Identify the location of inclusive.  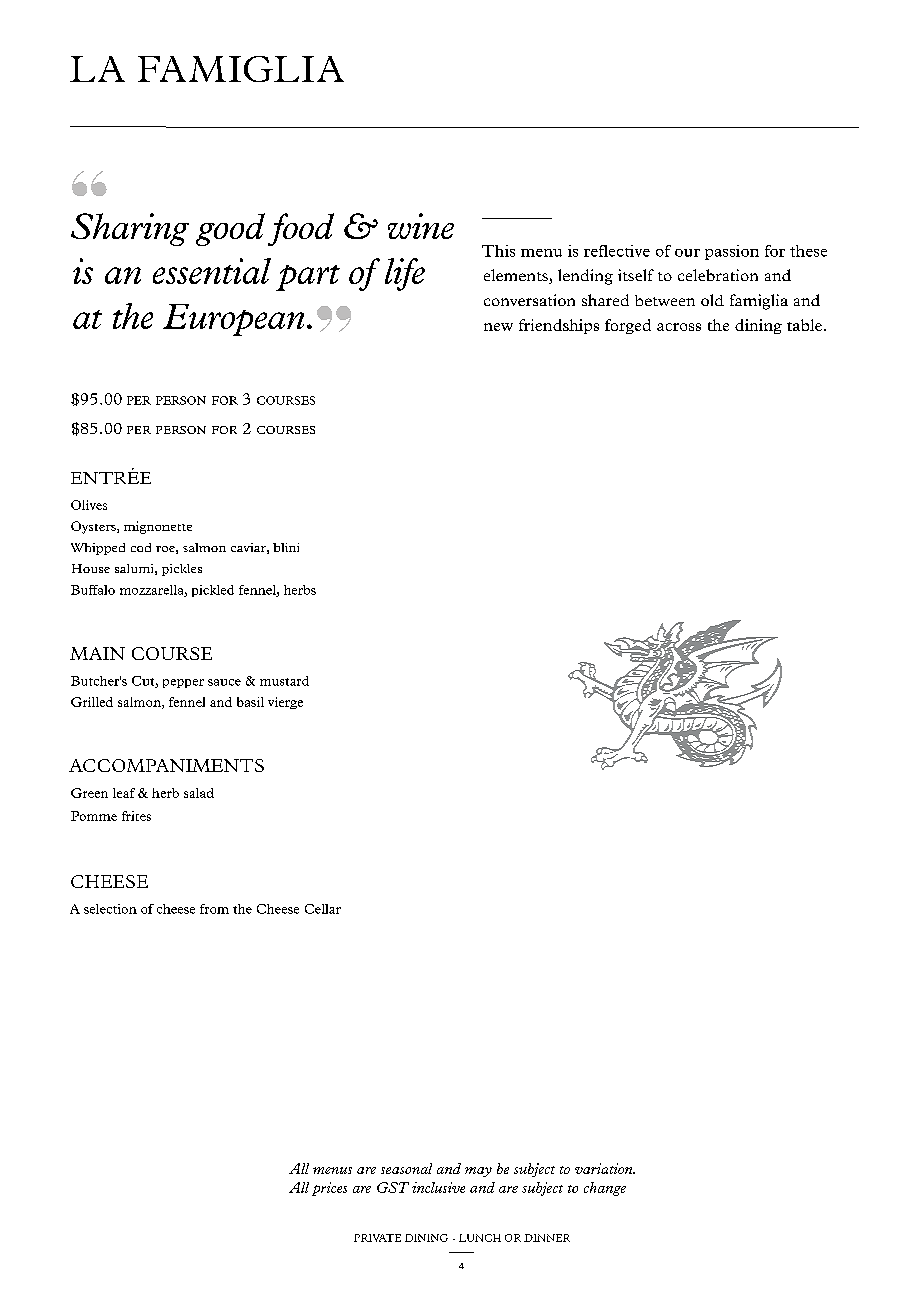
(438, 1187).
